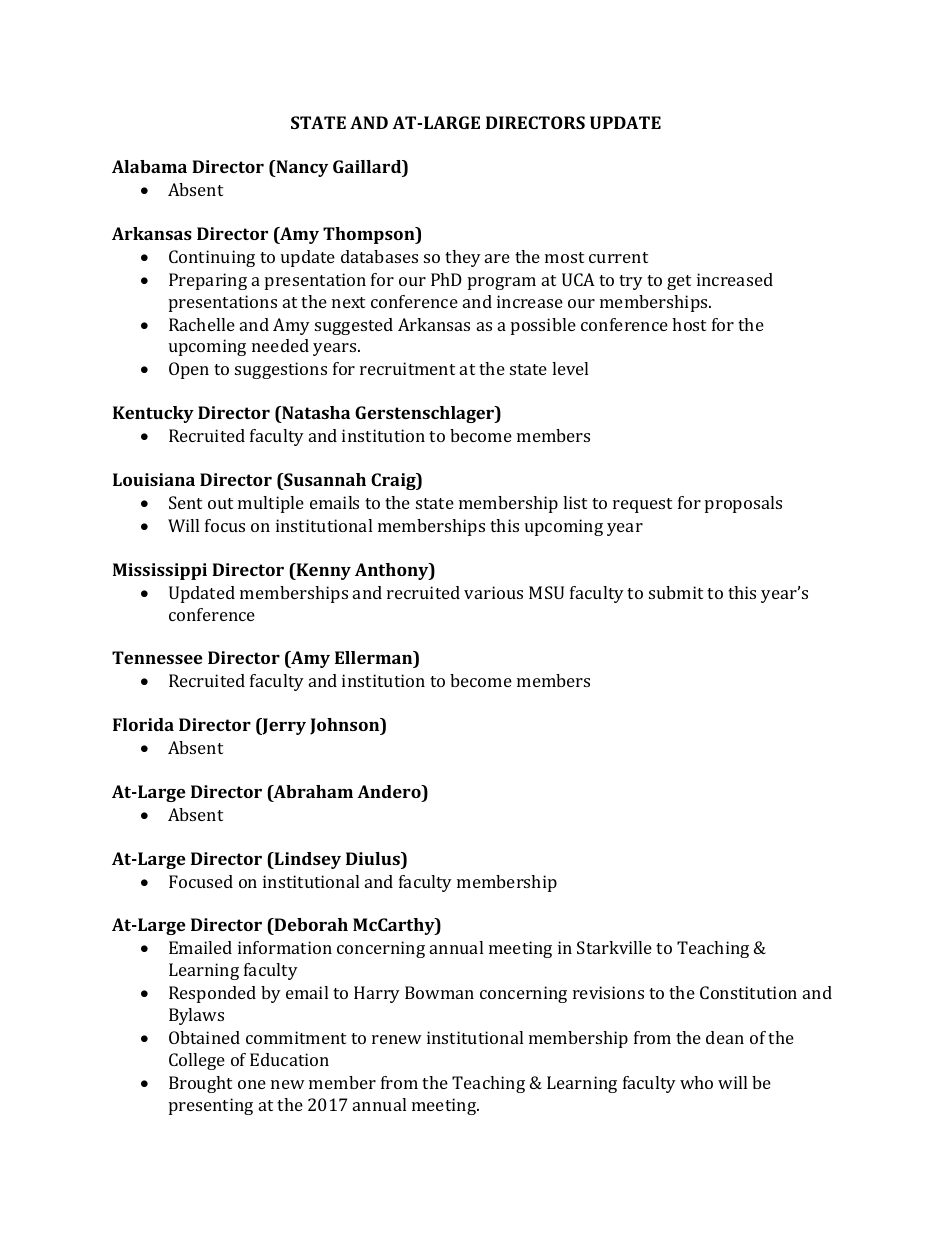  What do you see at coordinates (676, 592) in the screenshot?
I see `submit` at bounding box center [676, 592].
